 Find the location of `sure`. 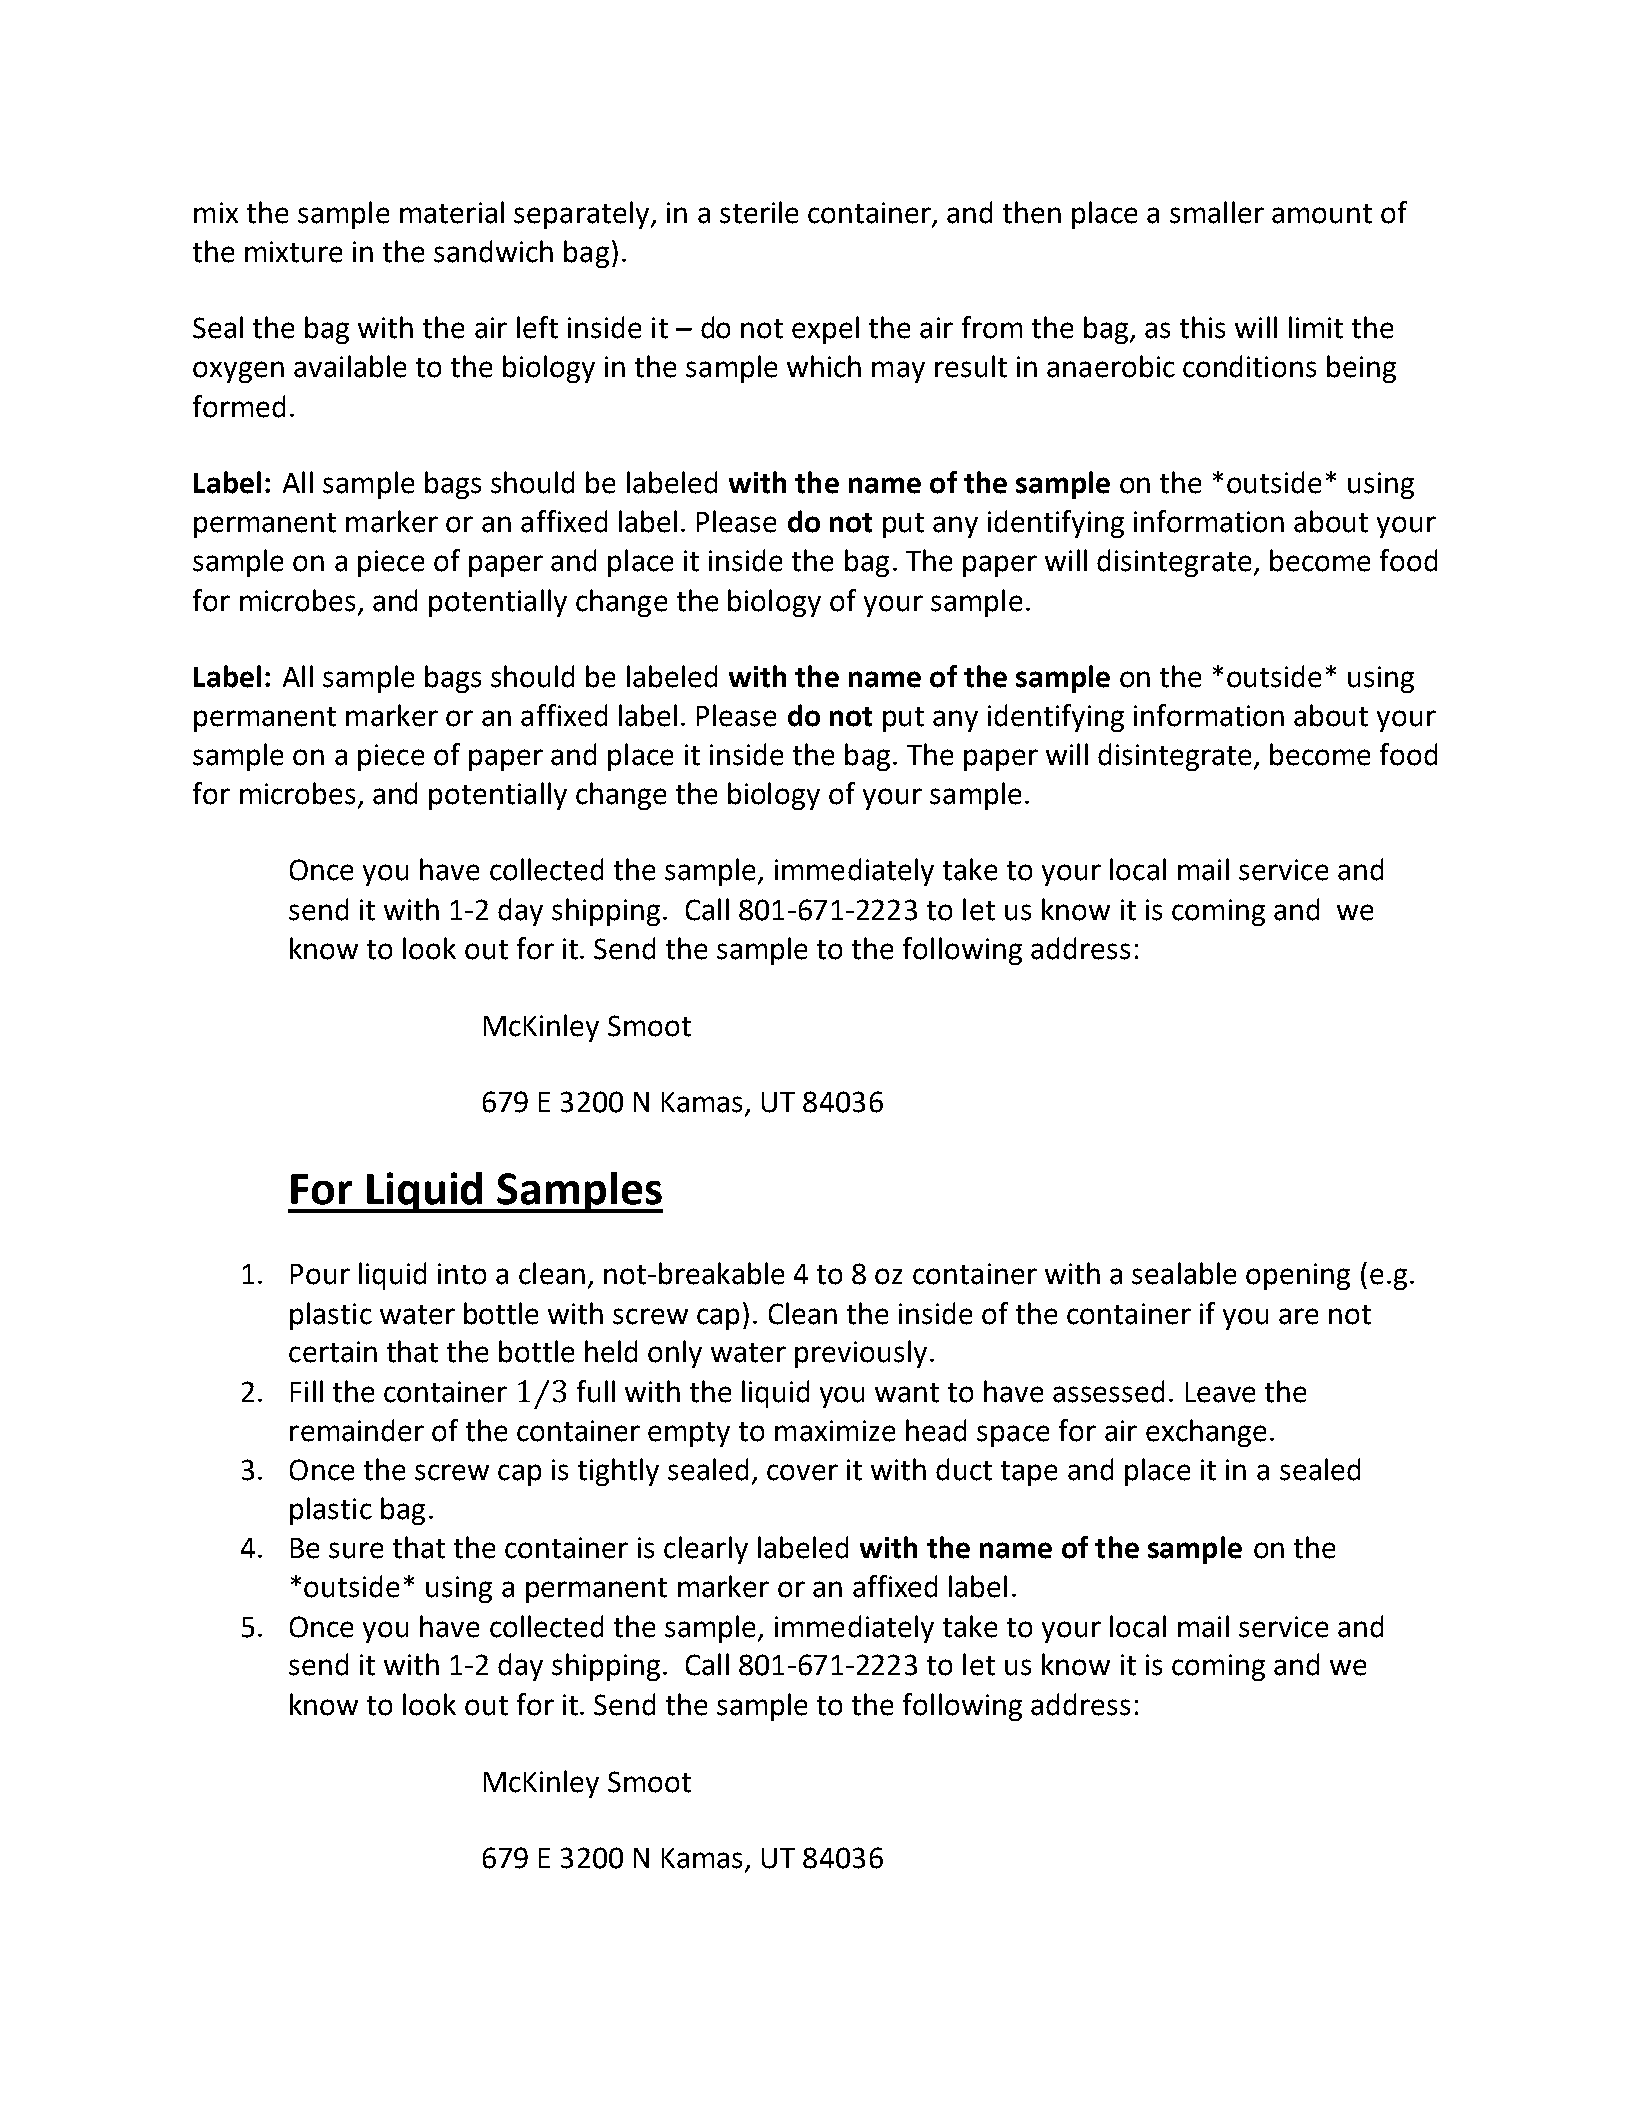

sure is located at coordinates (356, 1550).
